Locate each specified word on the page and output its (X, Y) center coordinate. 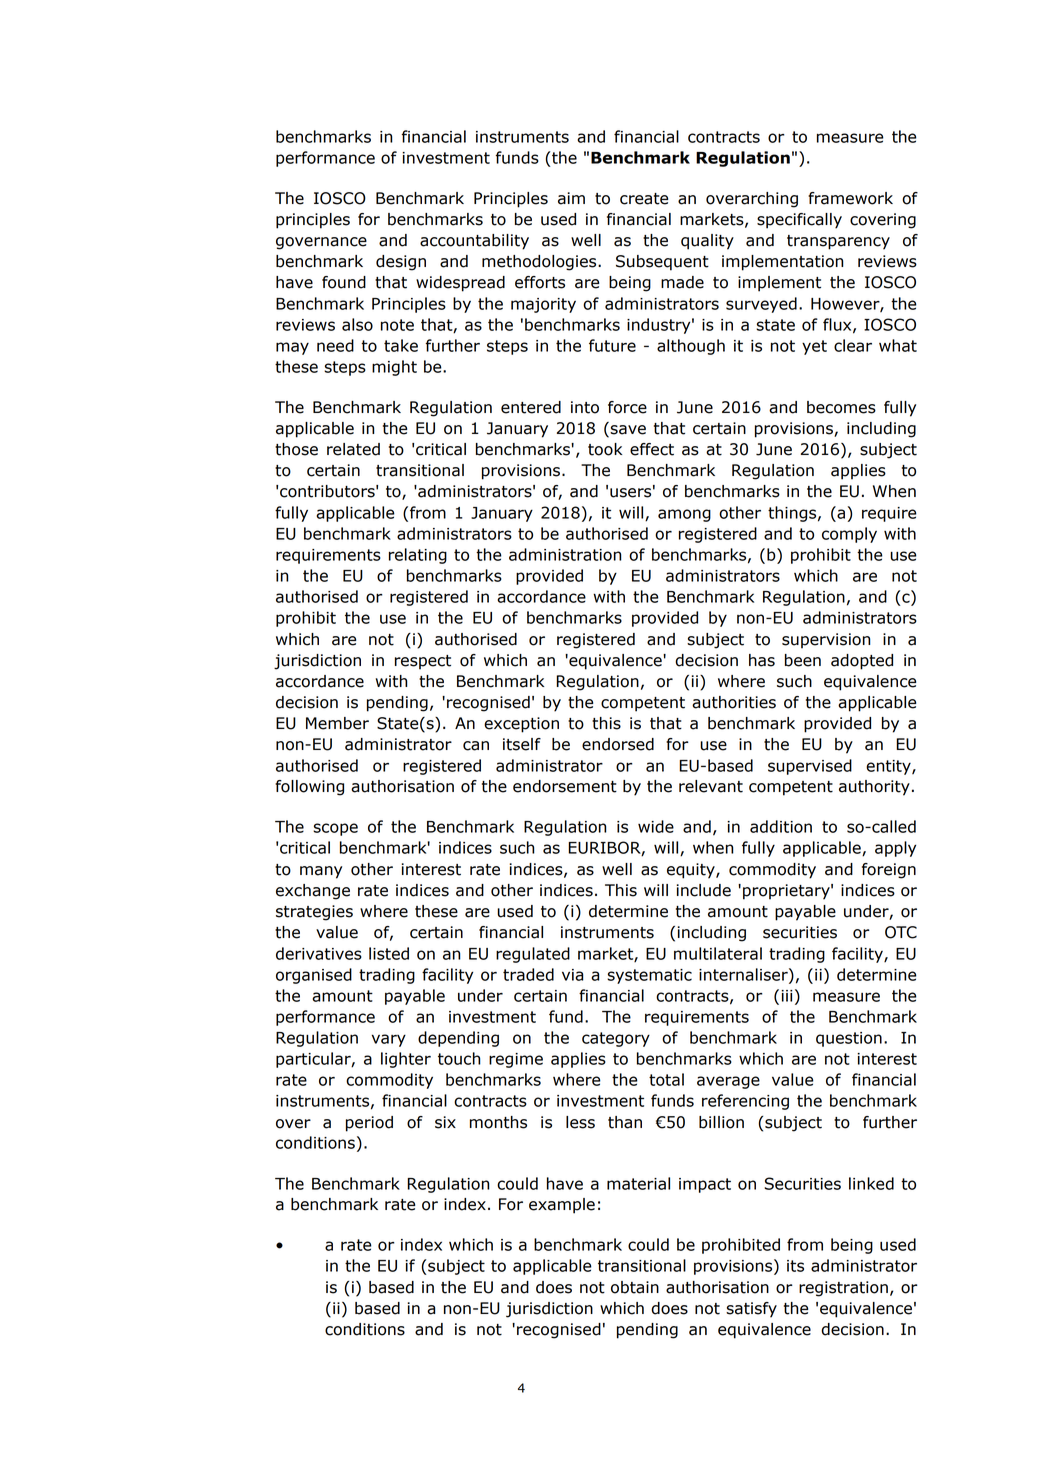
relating (418, 556)
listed (389, 953)
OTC (901, 932)
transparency (838, 242)
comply (849, 535)
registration (843, 1289)
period (369, 1124)
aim (571, 198)
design (401, 263)
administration (565, 554)
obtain (635, 1287)
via (573, 975)
